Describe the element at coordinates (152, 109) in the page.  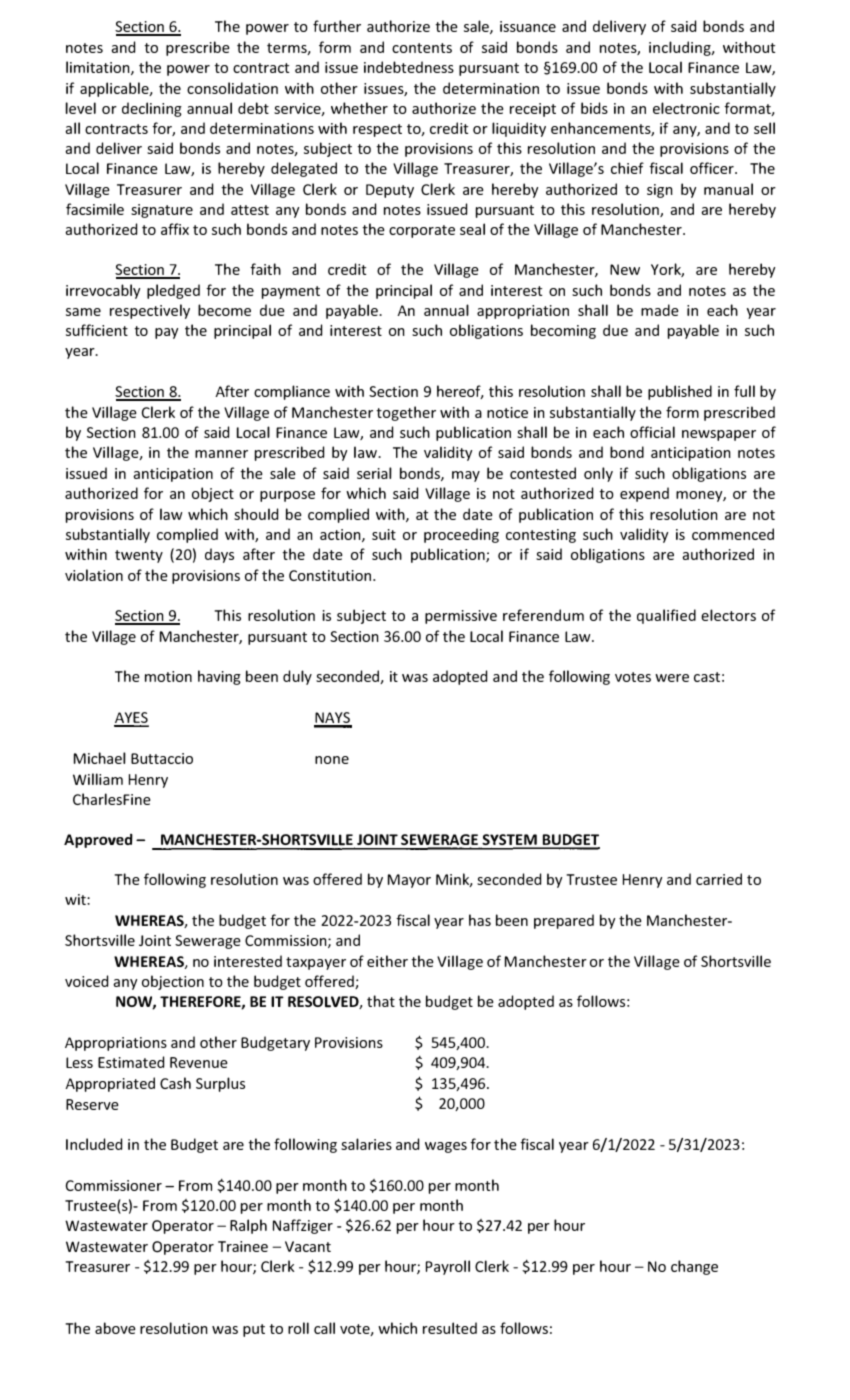
I see `declining` at that location.
